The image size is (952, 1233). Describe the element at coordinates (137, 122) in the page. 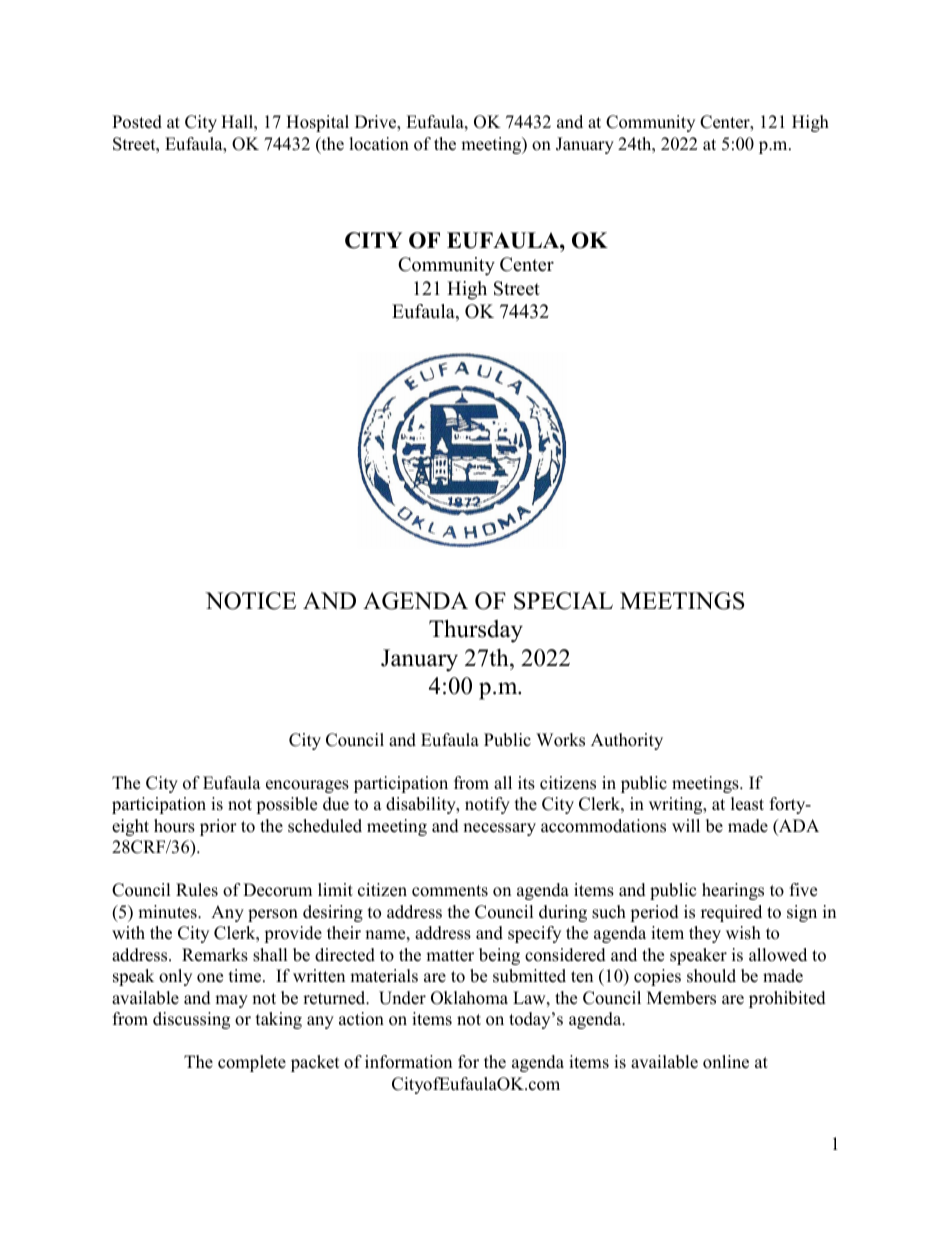

I see `Posted` at that location.
